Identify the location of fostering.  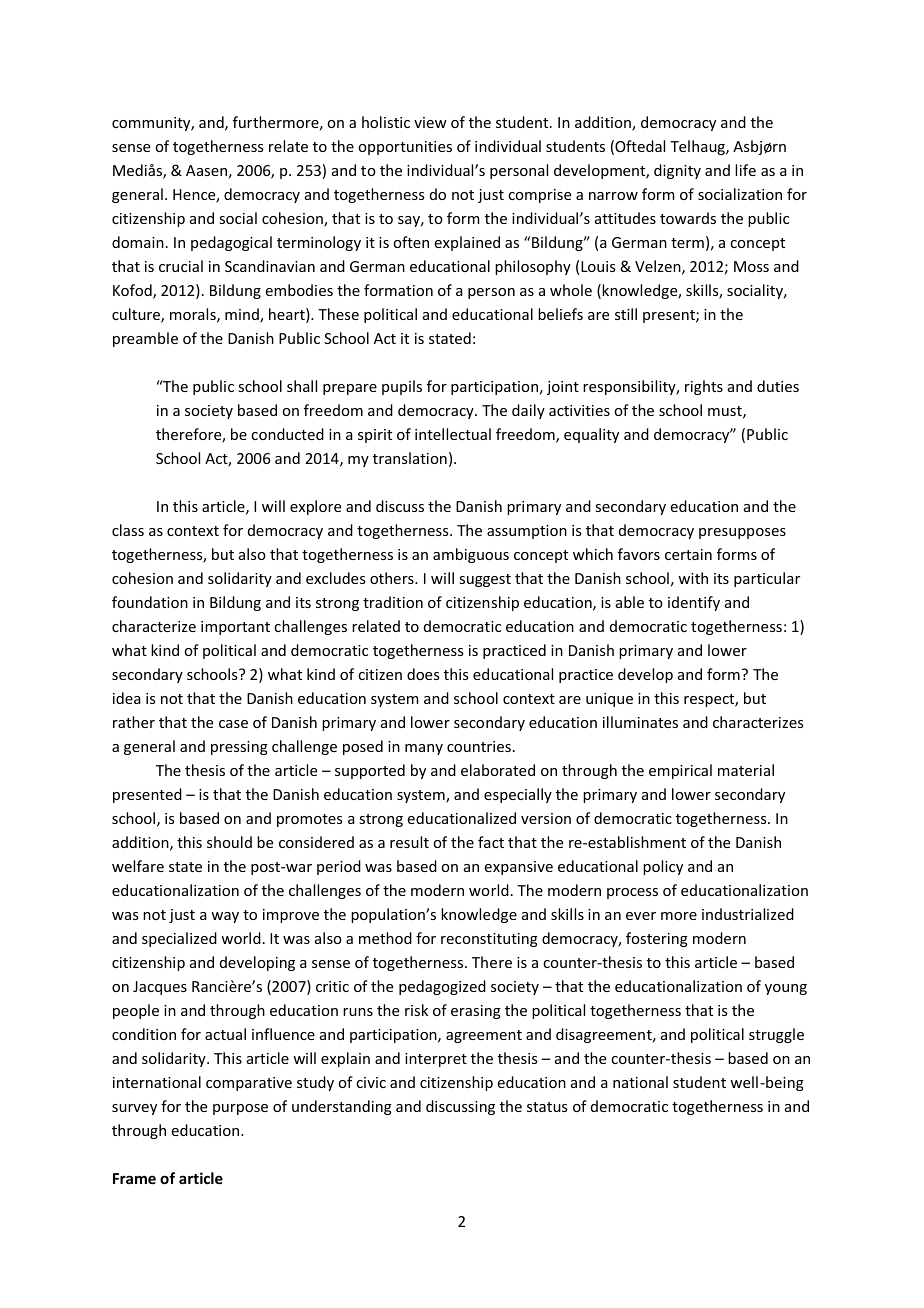
(657, 939).
